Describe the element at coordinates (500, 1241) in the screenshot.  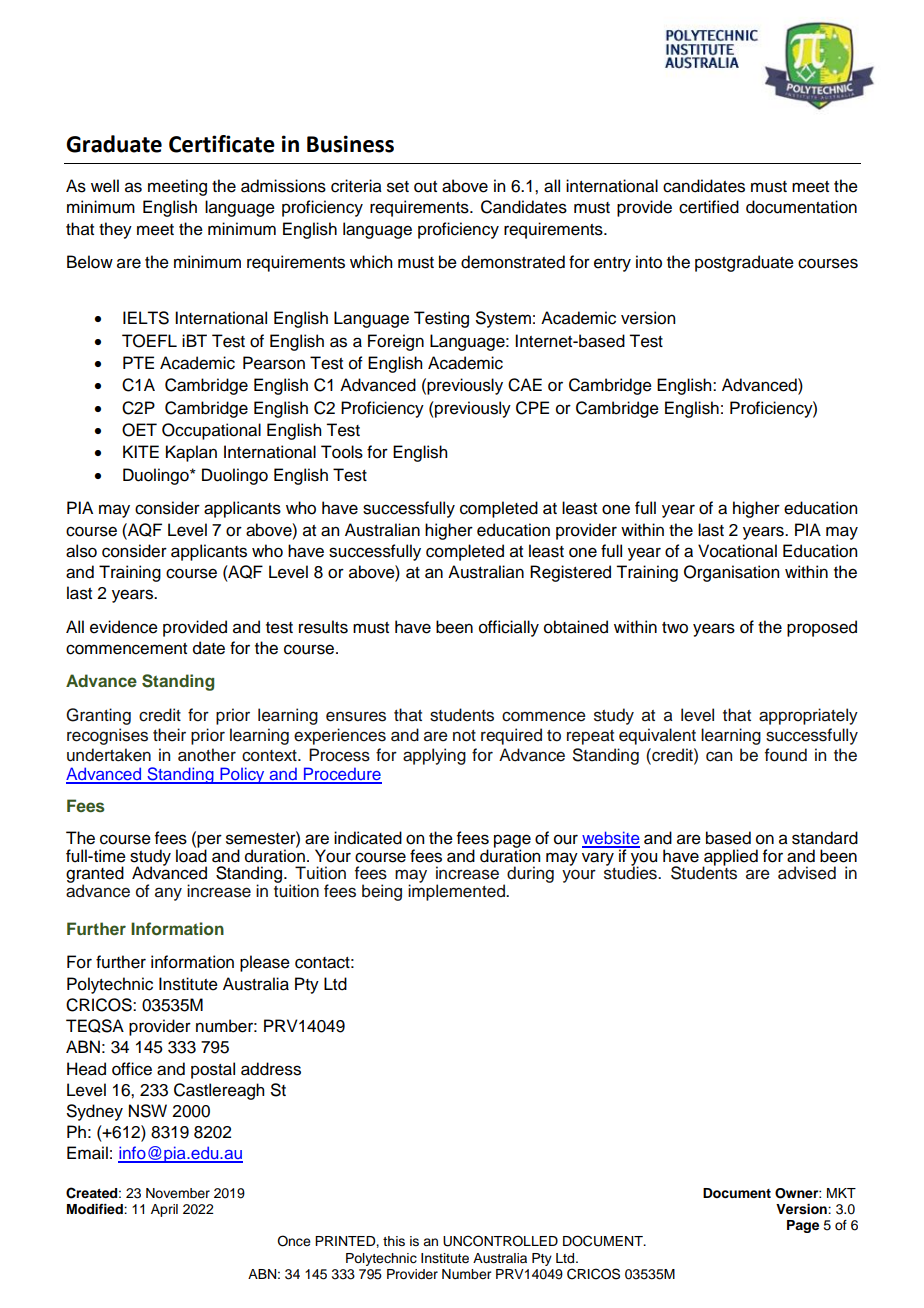
I see `UNCONTROLLED` at that location.
